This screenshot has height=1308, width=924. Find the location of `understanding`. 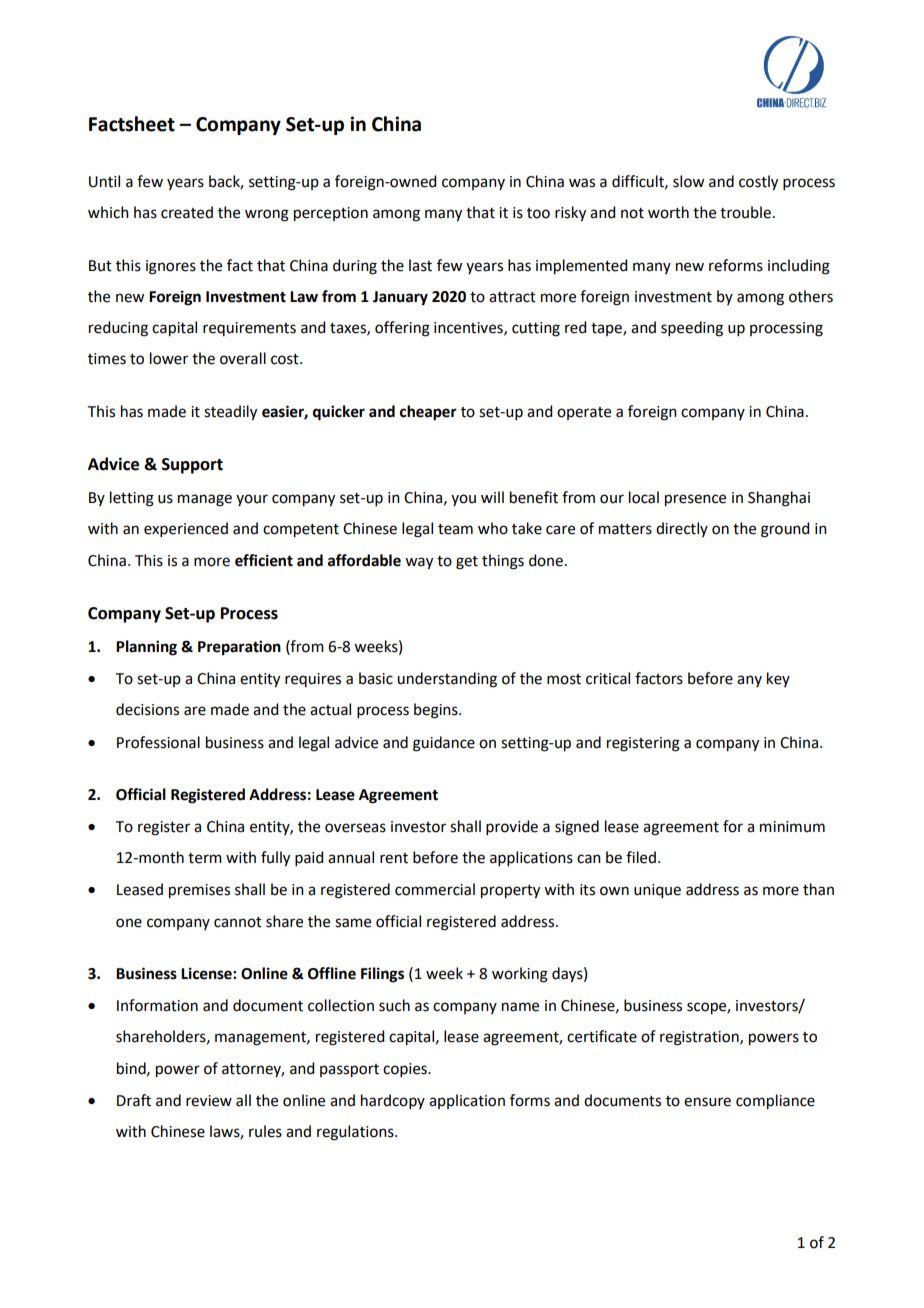

understanding is located at coordinates (447, 680).
